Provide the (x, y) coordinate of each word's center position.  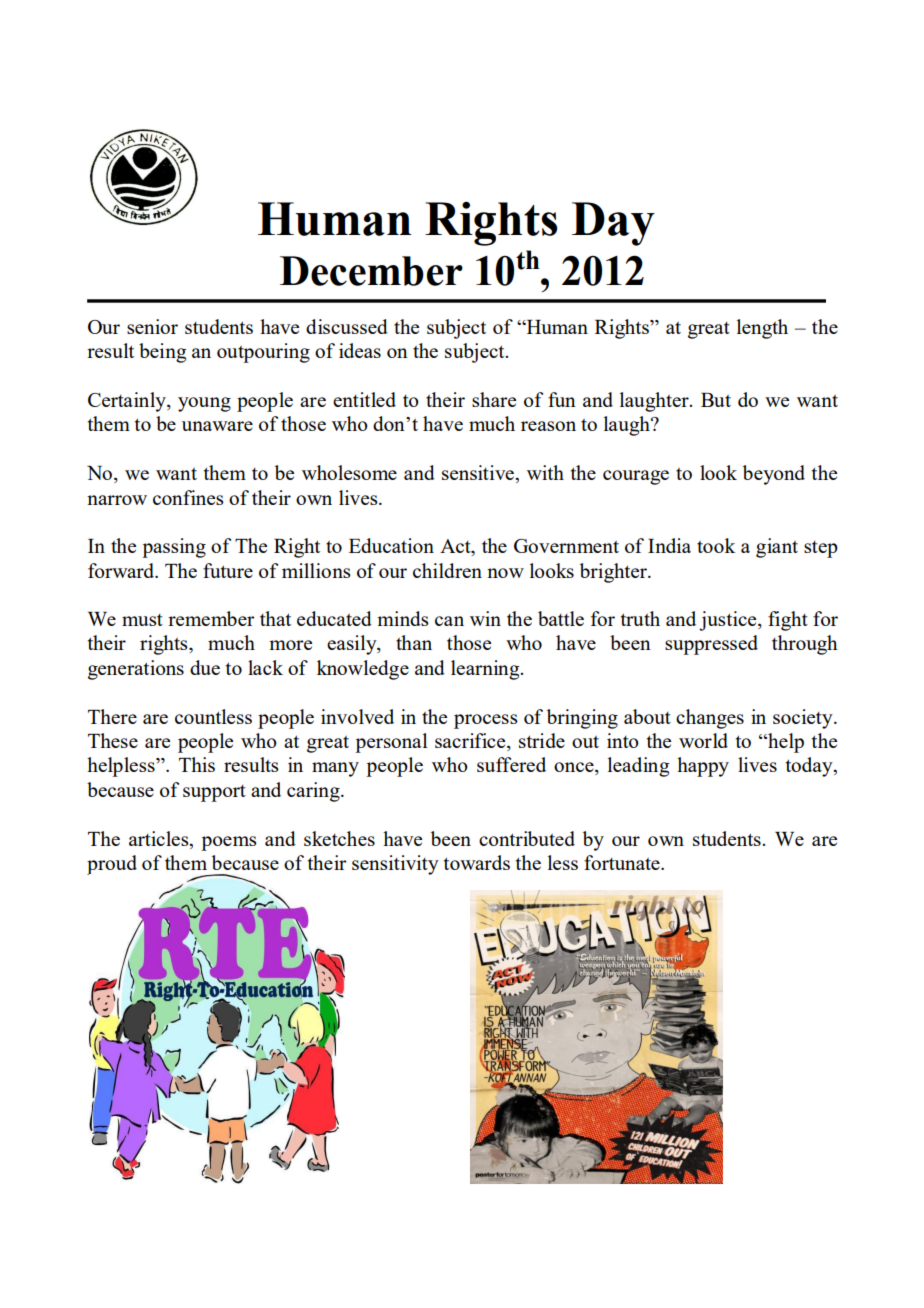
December (371, 271)
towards (477, 862)
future (228, 570)
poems (229, 843)
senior (152, 326)
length (762, 329)
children (447, 570)
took (716, 545)
